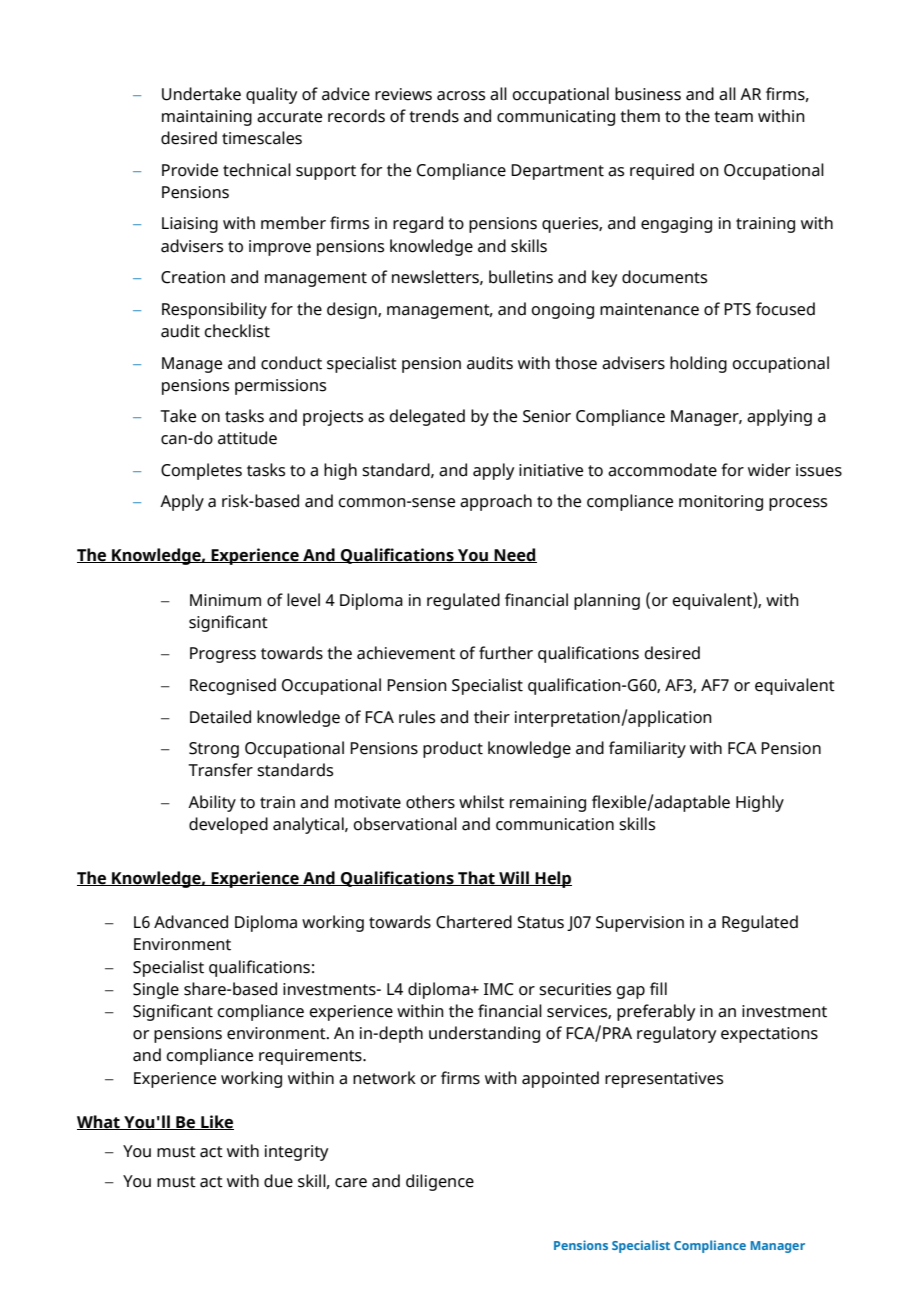 This page has height=1308, width=924. I want to click on Progress, so click(223, 655).
